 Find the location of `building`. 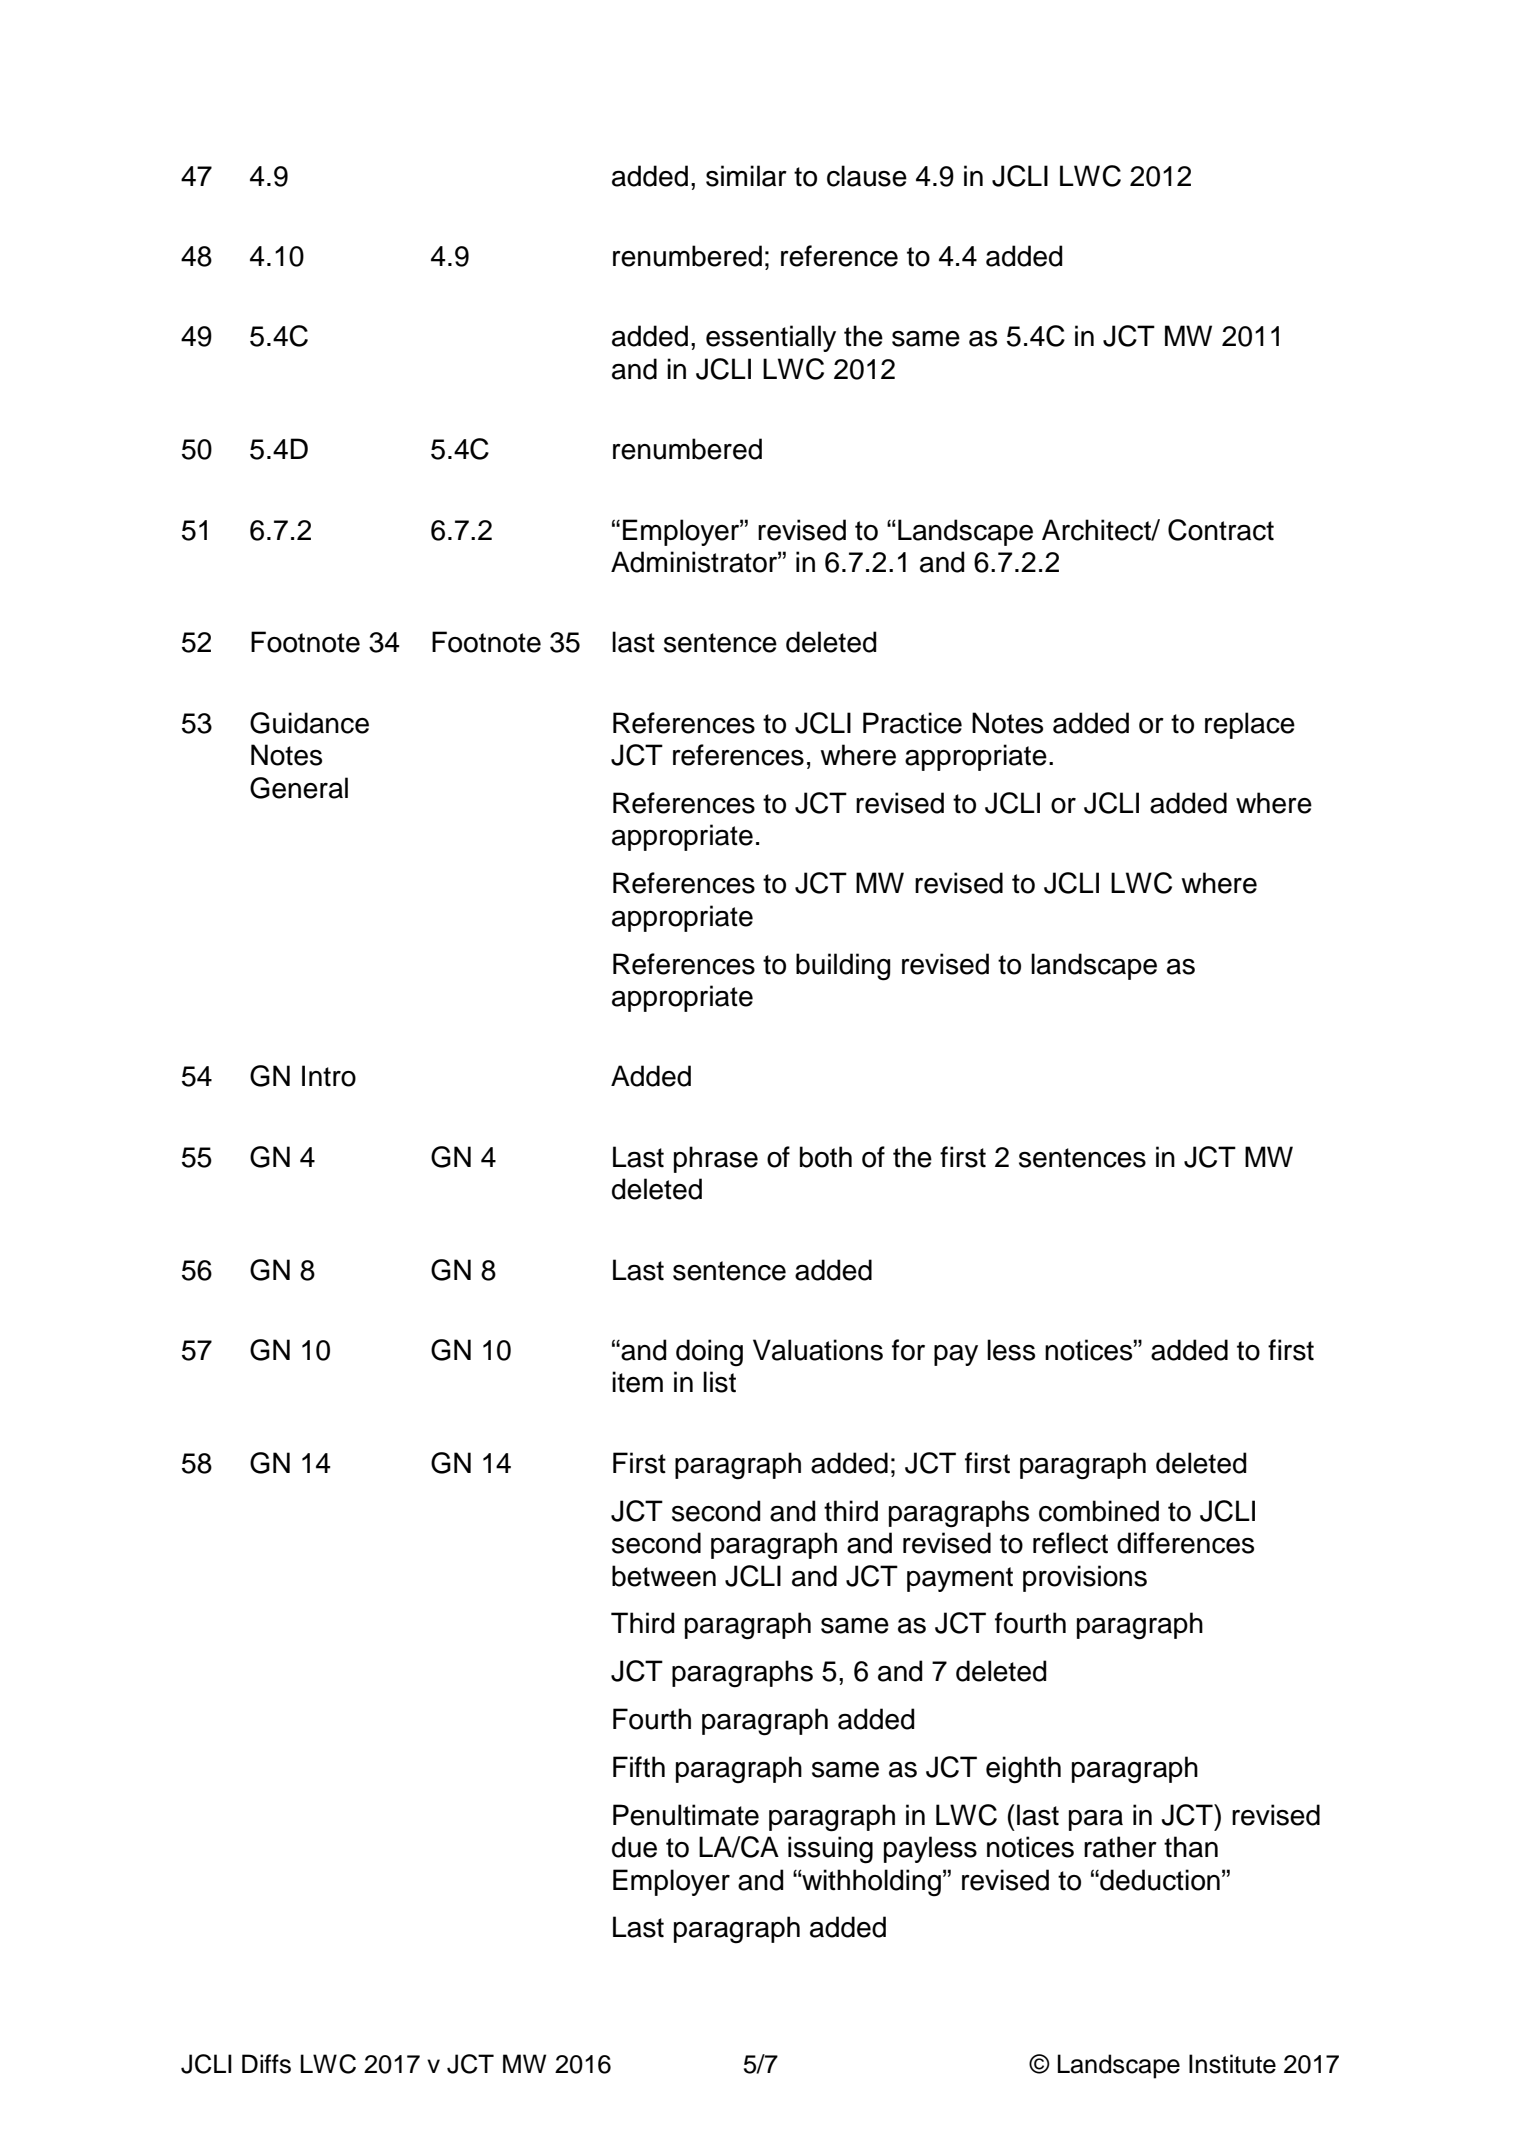

building is located at coordinates (843, 967).
